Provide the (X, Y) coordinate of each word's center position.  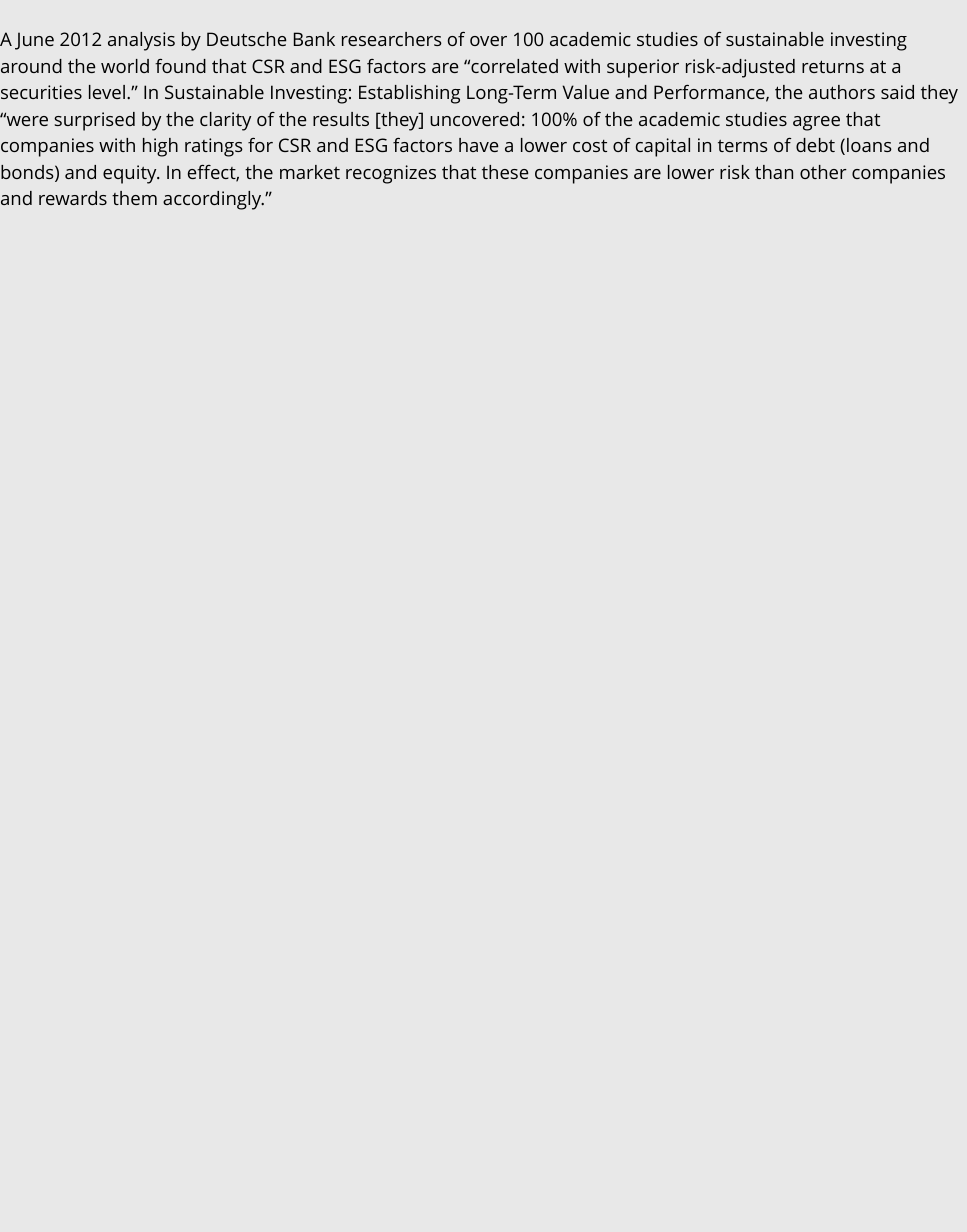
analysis (141, 41)
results (341, 119)
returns (833, 66)
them (134, 198)
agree (816, 123)
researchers (392, 39)
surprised (94, 121)
